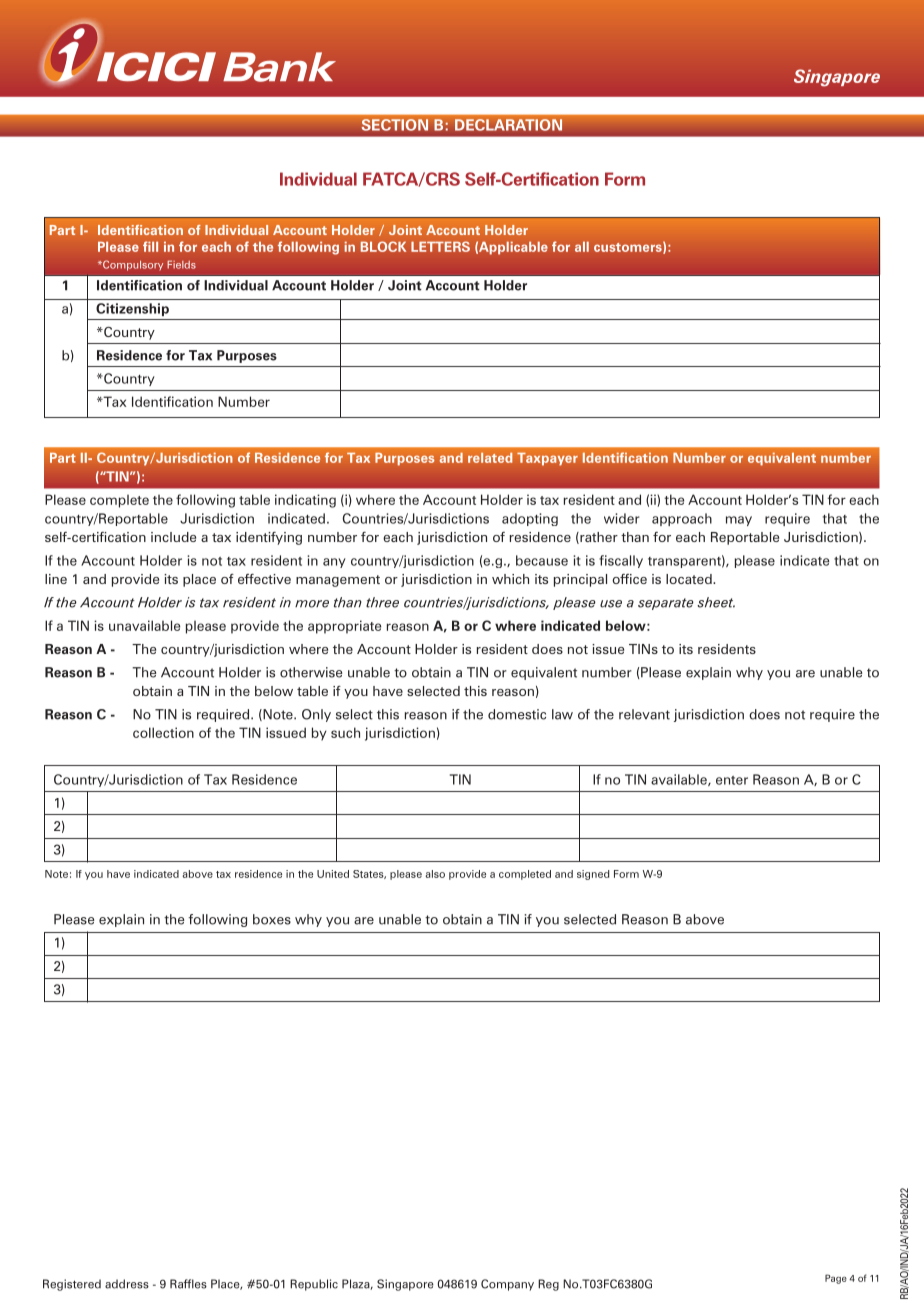 This screenshot has width=924, height=1308. I want to click on address, so click(127, 1284).
